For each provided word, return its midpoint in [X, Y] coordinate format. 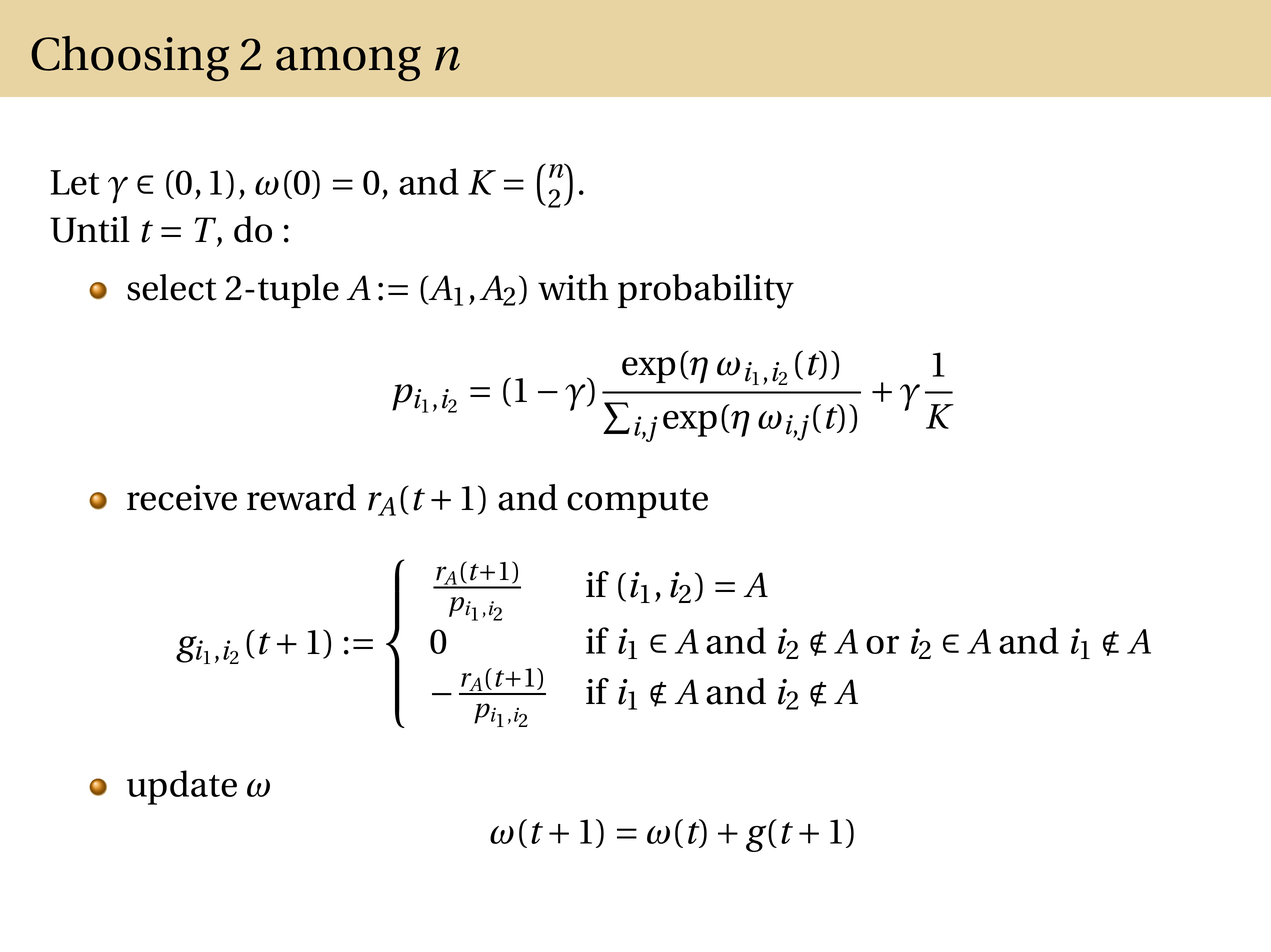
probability [706, 291]
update [182, 787]
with [573, 287]
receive [182, 498]
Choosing [130, 58]
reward [301, 497]
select [172, 287]
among [348, 63]
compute [637, 503]
